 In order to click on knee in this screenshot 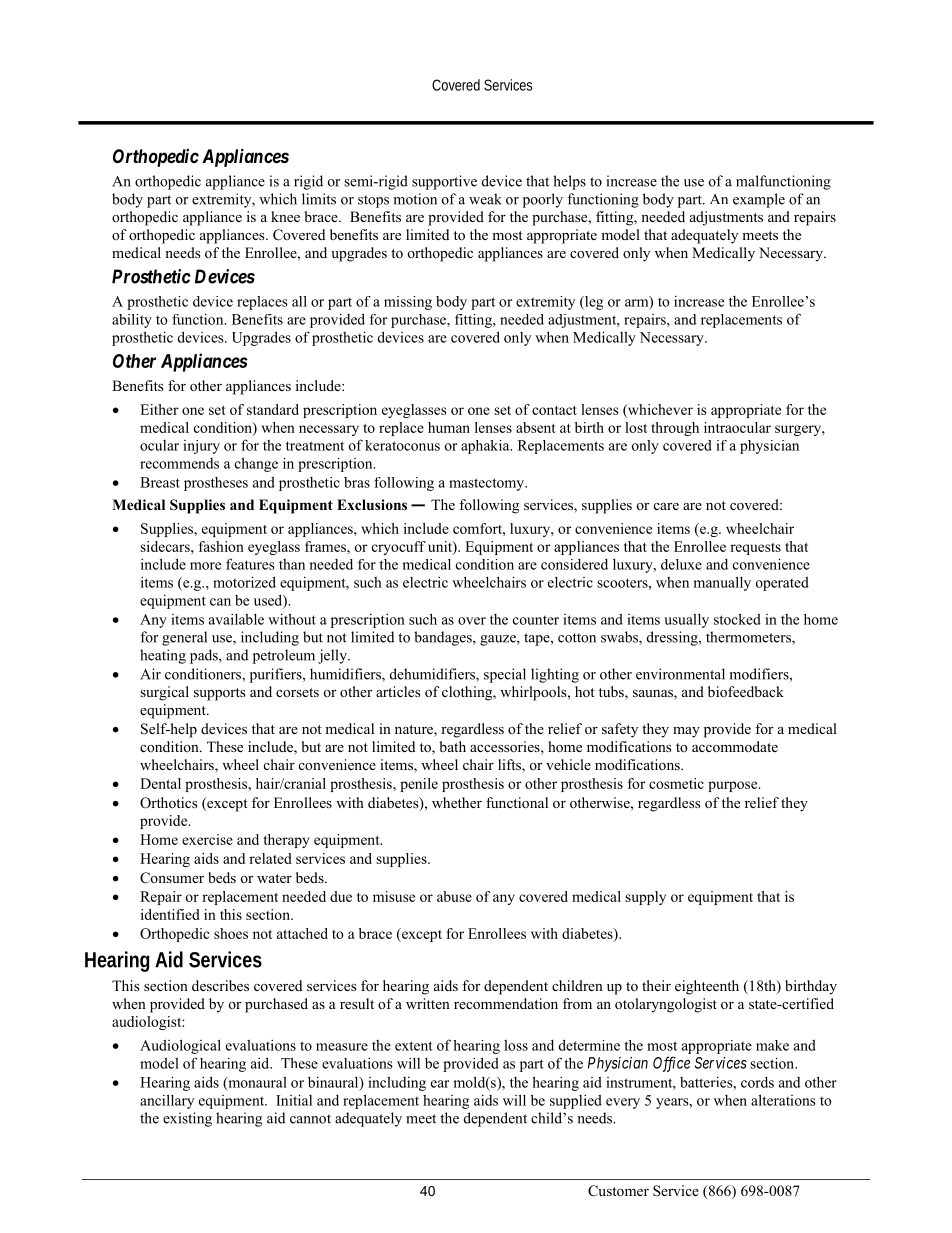, I will do `click(285, 216)`.
